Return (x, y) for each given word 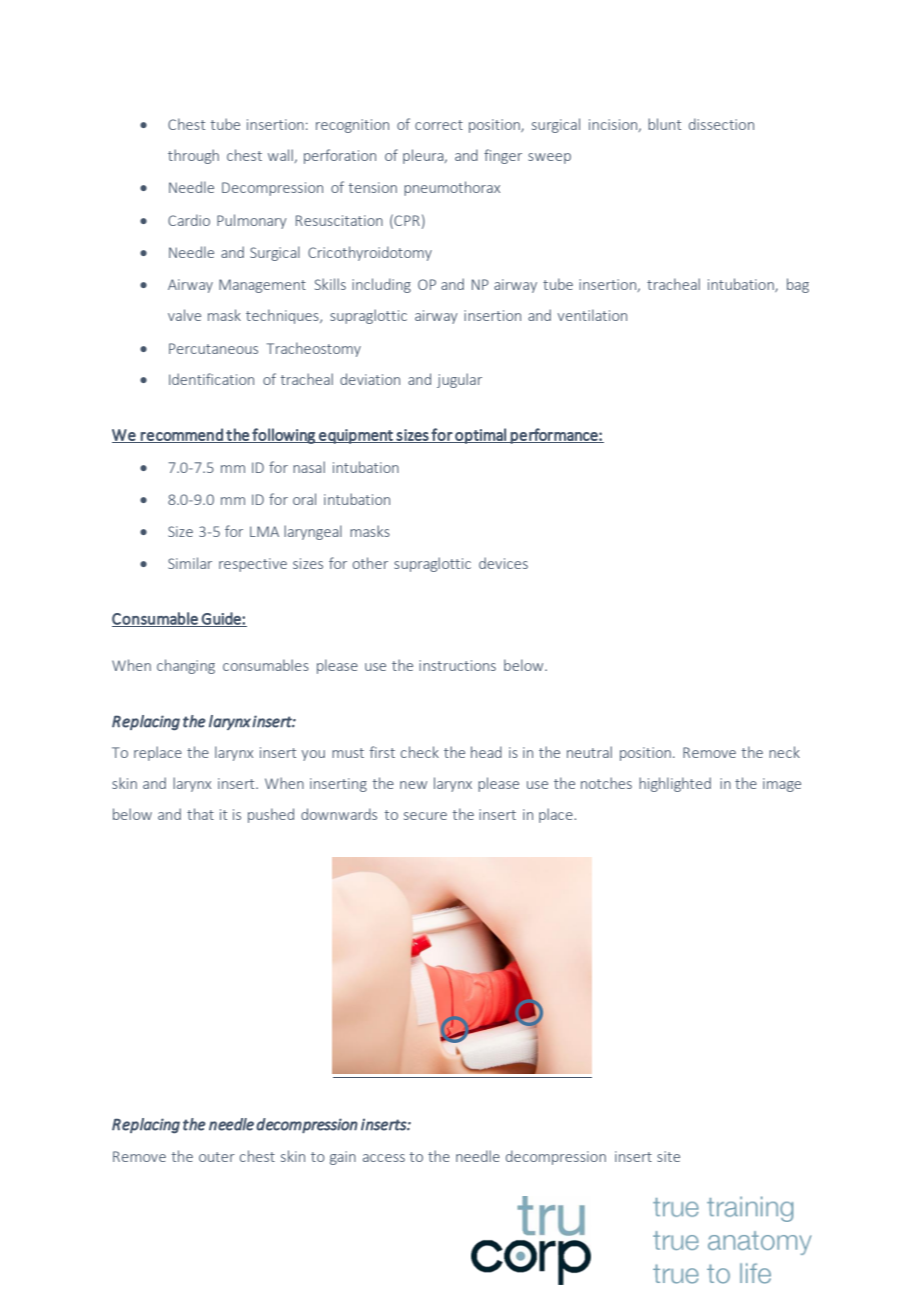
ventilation (592, 315)
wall (281, 156)
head (486, 752)
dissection (721, 124)
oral (304, 499)
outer (217, 1157)
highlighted (675, 784)
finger (503, 156)
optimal (480, 436)
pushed (271, 815)
